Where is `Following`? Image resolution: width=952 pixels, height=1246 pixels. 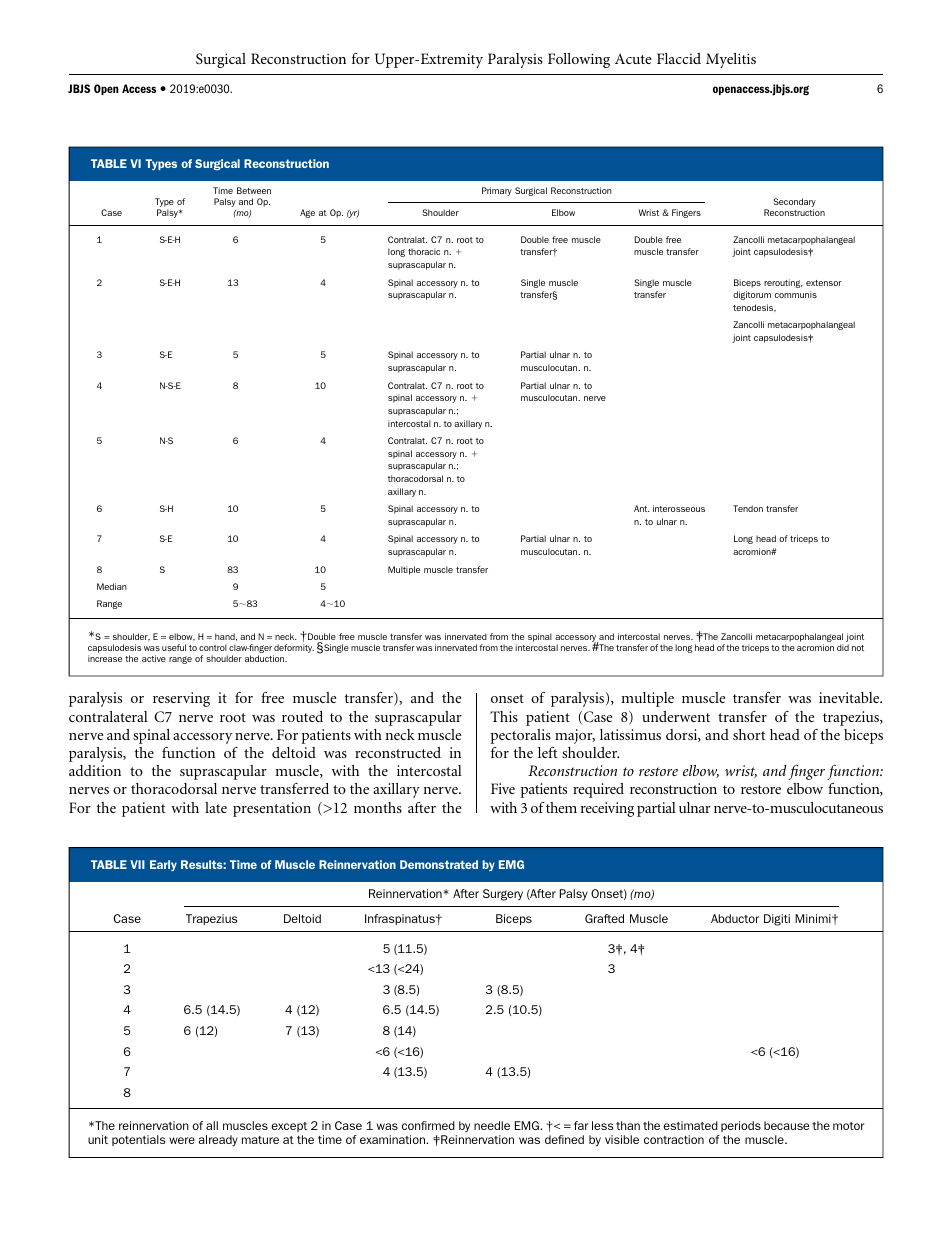
Following is located at coordinates (579, 60).
